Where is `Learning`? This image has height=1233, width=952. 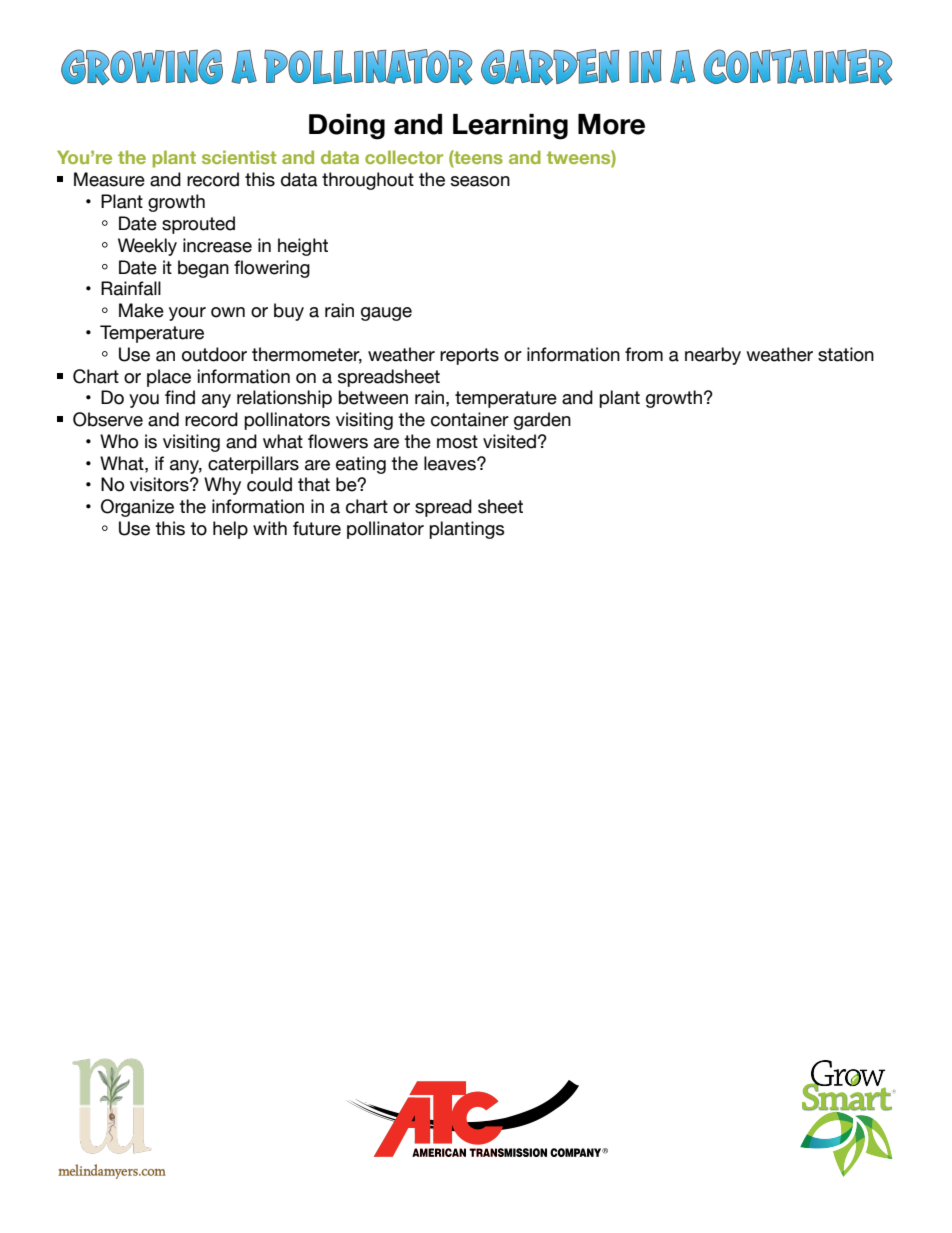
Learning is located at coordinates (510, 127).
